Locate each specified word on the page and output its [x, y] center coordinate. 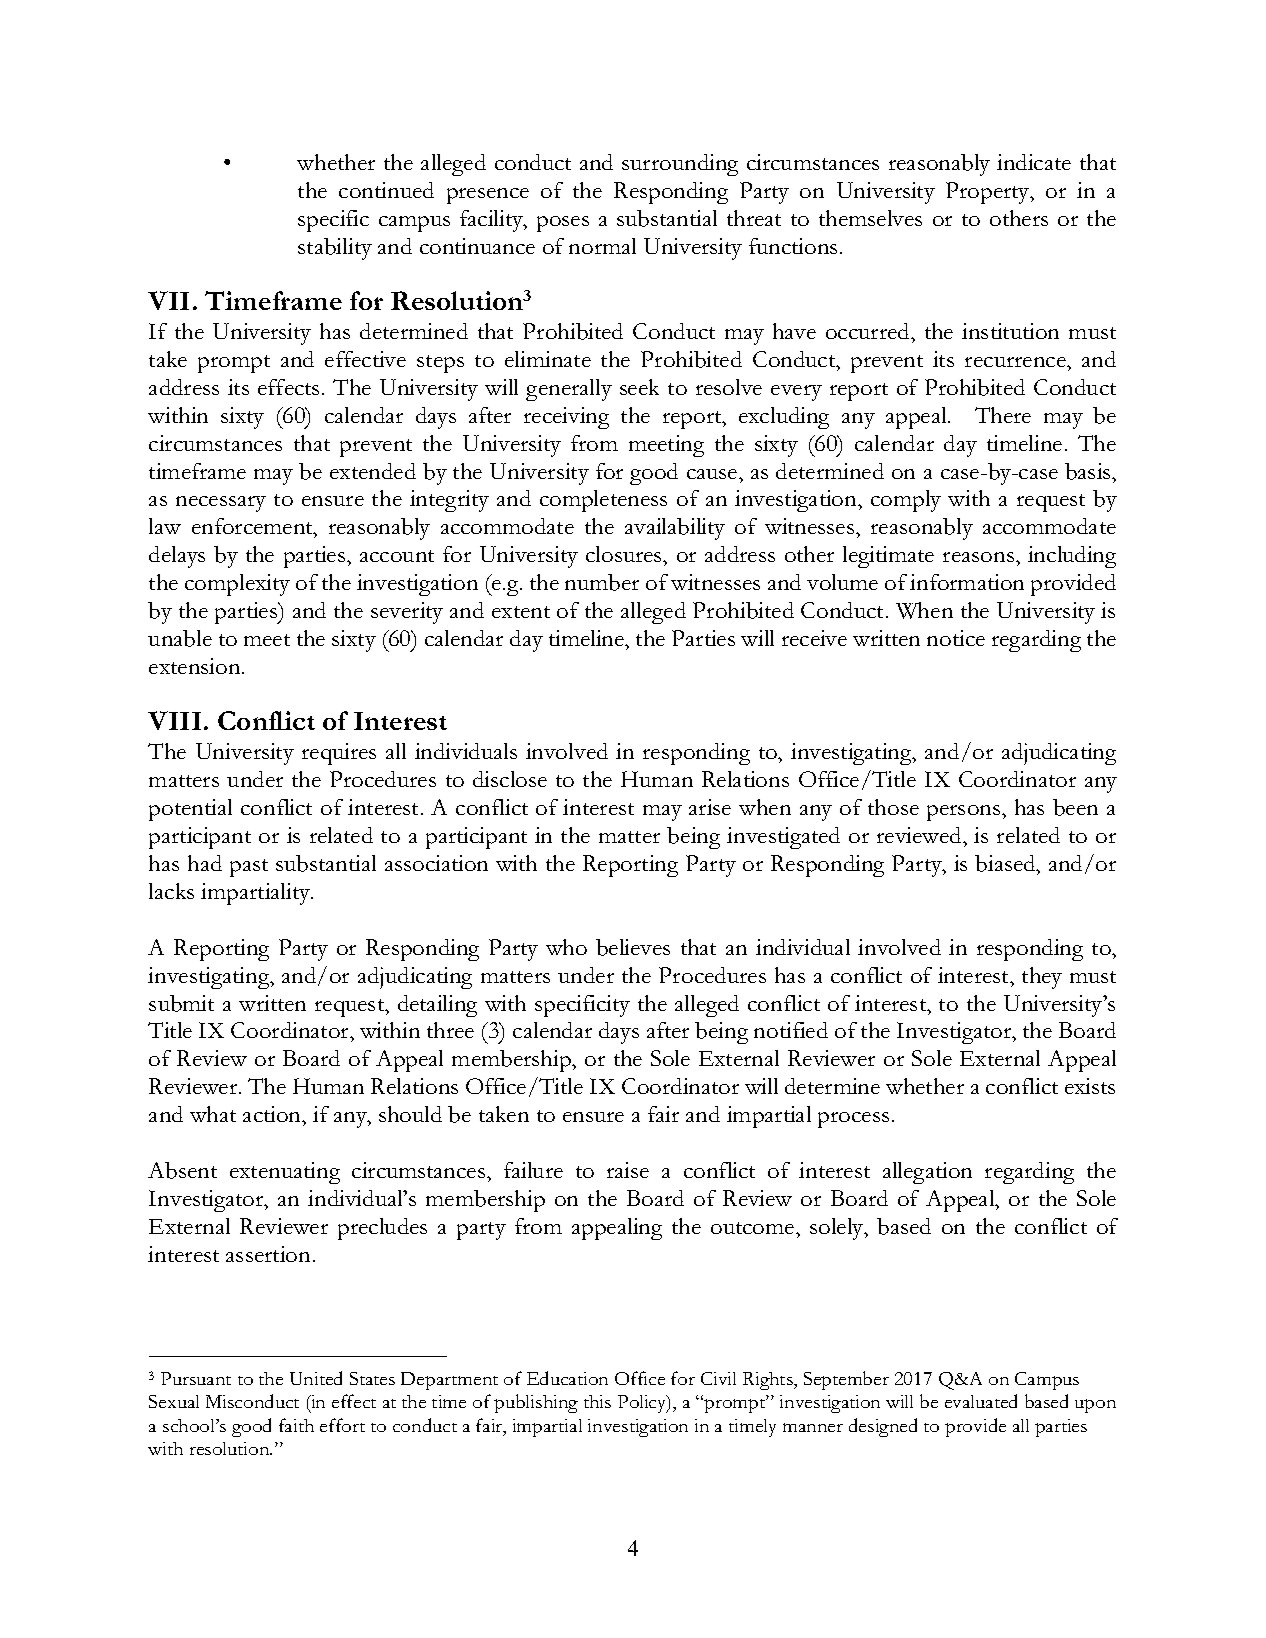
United [316, 1378]
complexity [237, 585]
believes [633, 947]
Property [989, 193]
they [1042, 978]
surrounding [680, 165]
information [967, 582]
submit [181, 1003]
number [602, 582]
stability [335, 249]
